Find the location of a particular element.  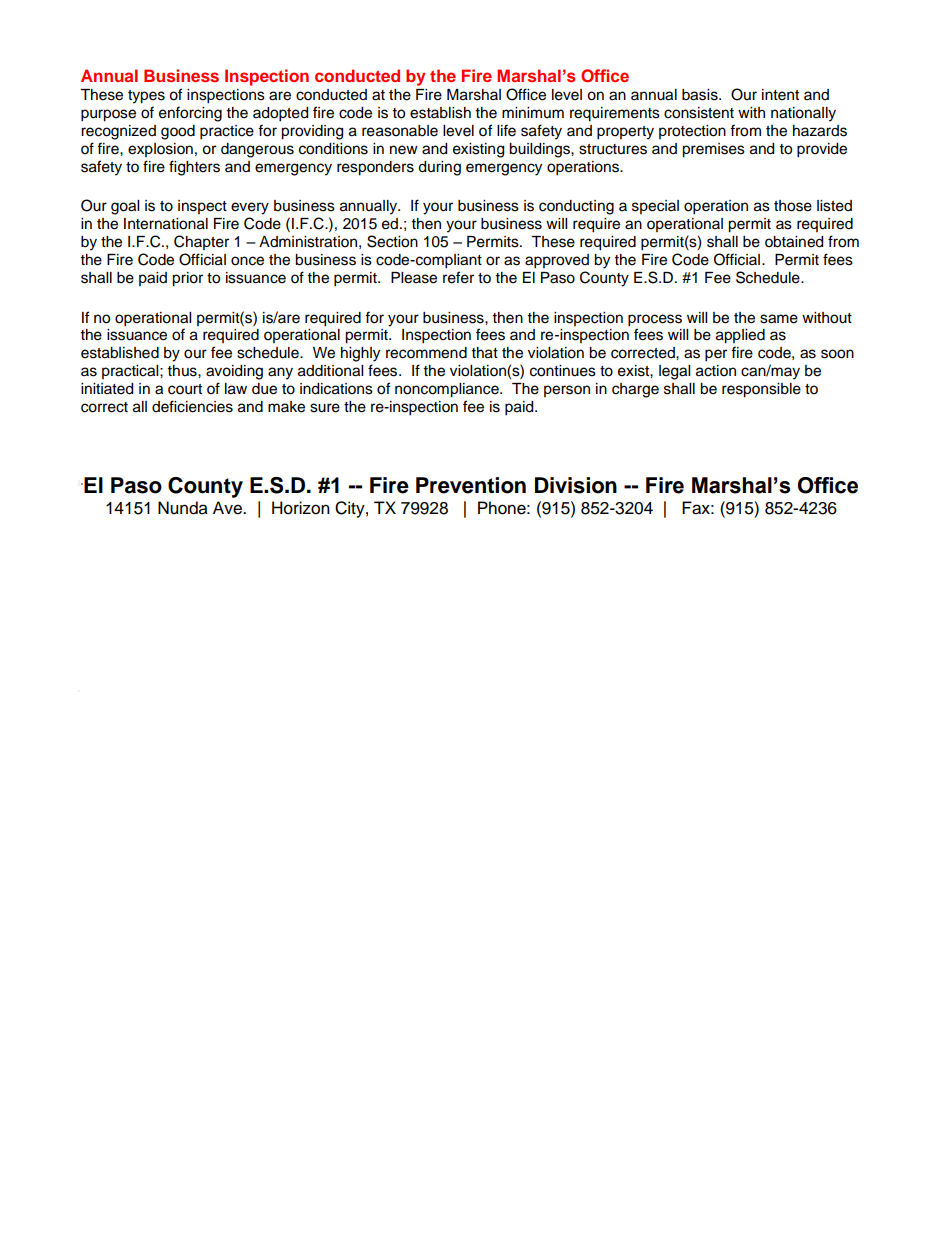

intent is located at coordinates (780, 95).
